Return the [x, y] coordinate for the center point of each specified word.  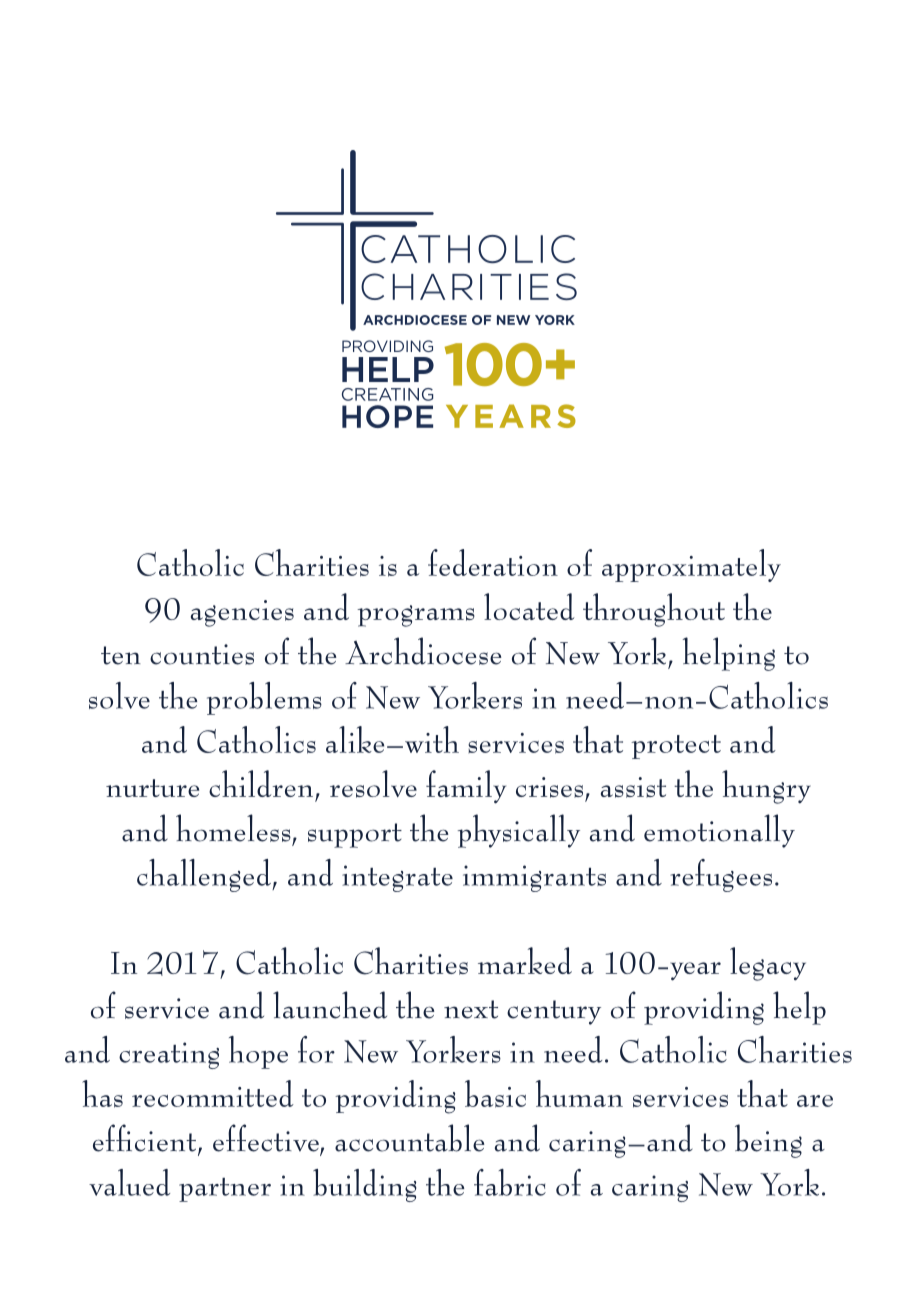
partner [225, 1190]
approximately [691, 565]
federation [493, 562]
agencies [242, 613]
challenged [205, 875]
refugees [721, 875]
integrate [397, 878]
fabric [510, 1182]
